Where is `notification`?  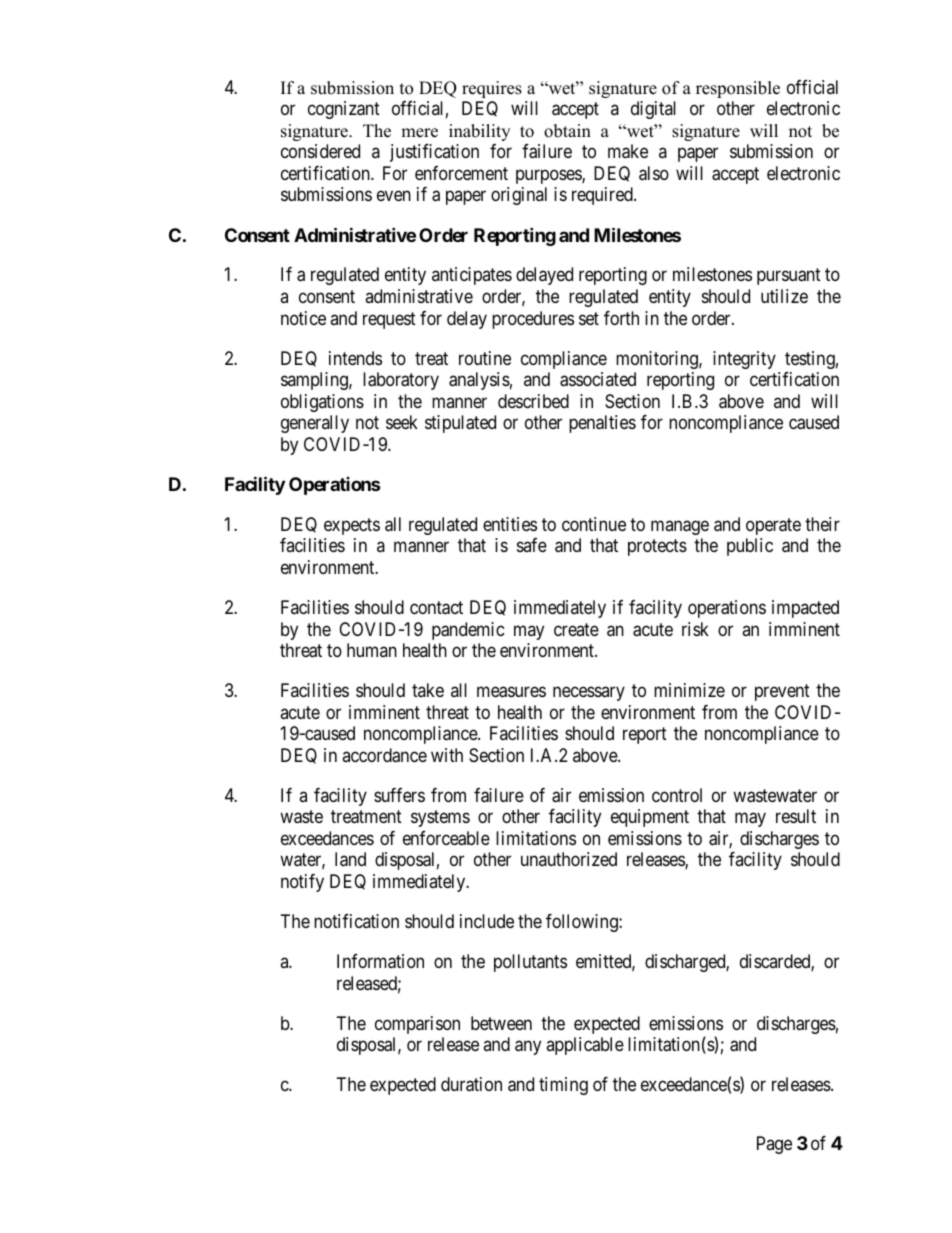
notification is located at coordinates (356, 921).
